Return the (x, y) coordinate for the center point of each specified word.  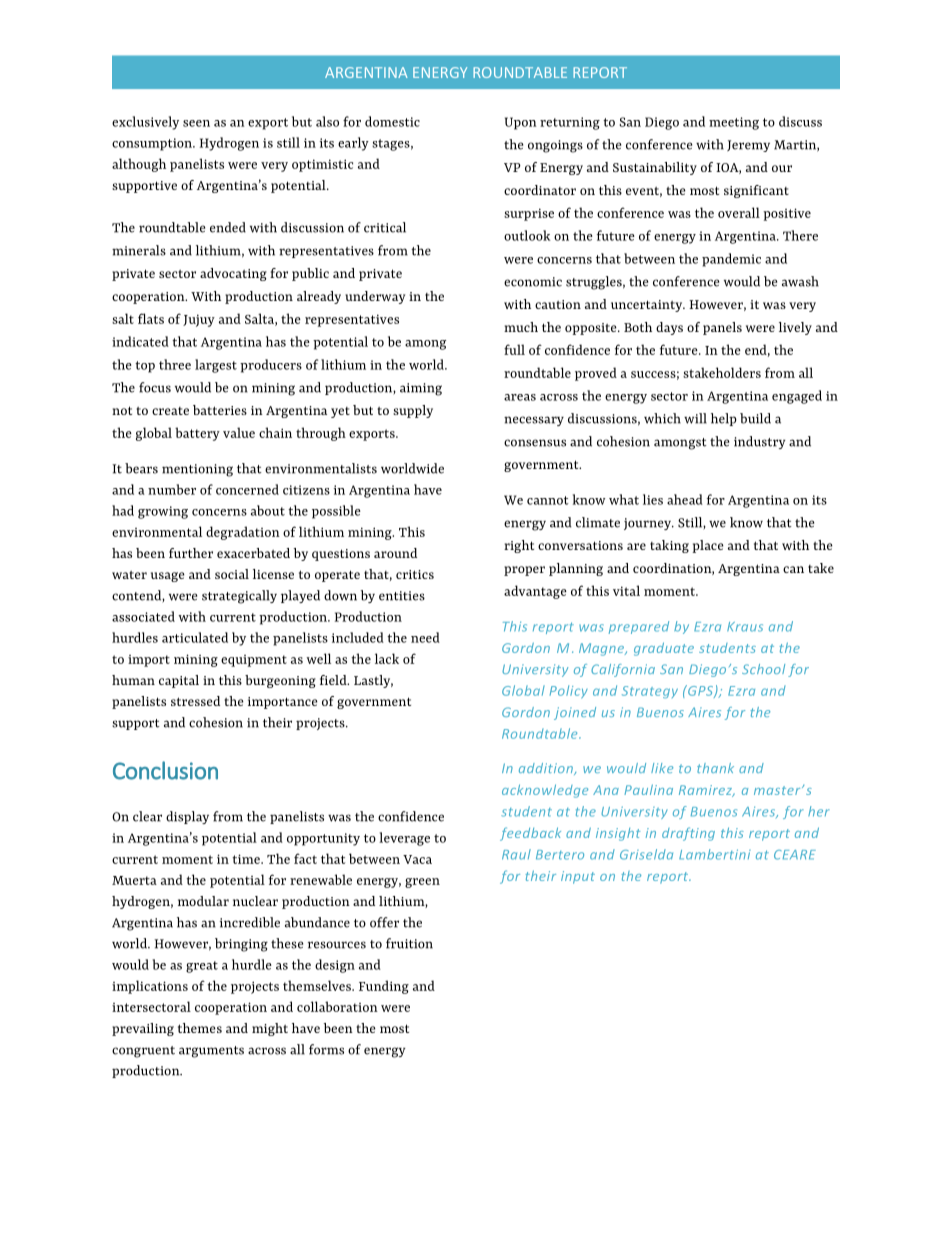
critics (415, 574)
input (578, 877)
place (708, 546)
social (232, 574)
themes (200, 1028)
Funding (384, 987)
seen (196, 123)
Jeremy (748, 146)
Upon (521, 123)
